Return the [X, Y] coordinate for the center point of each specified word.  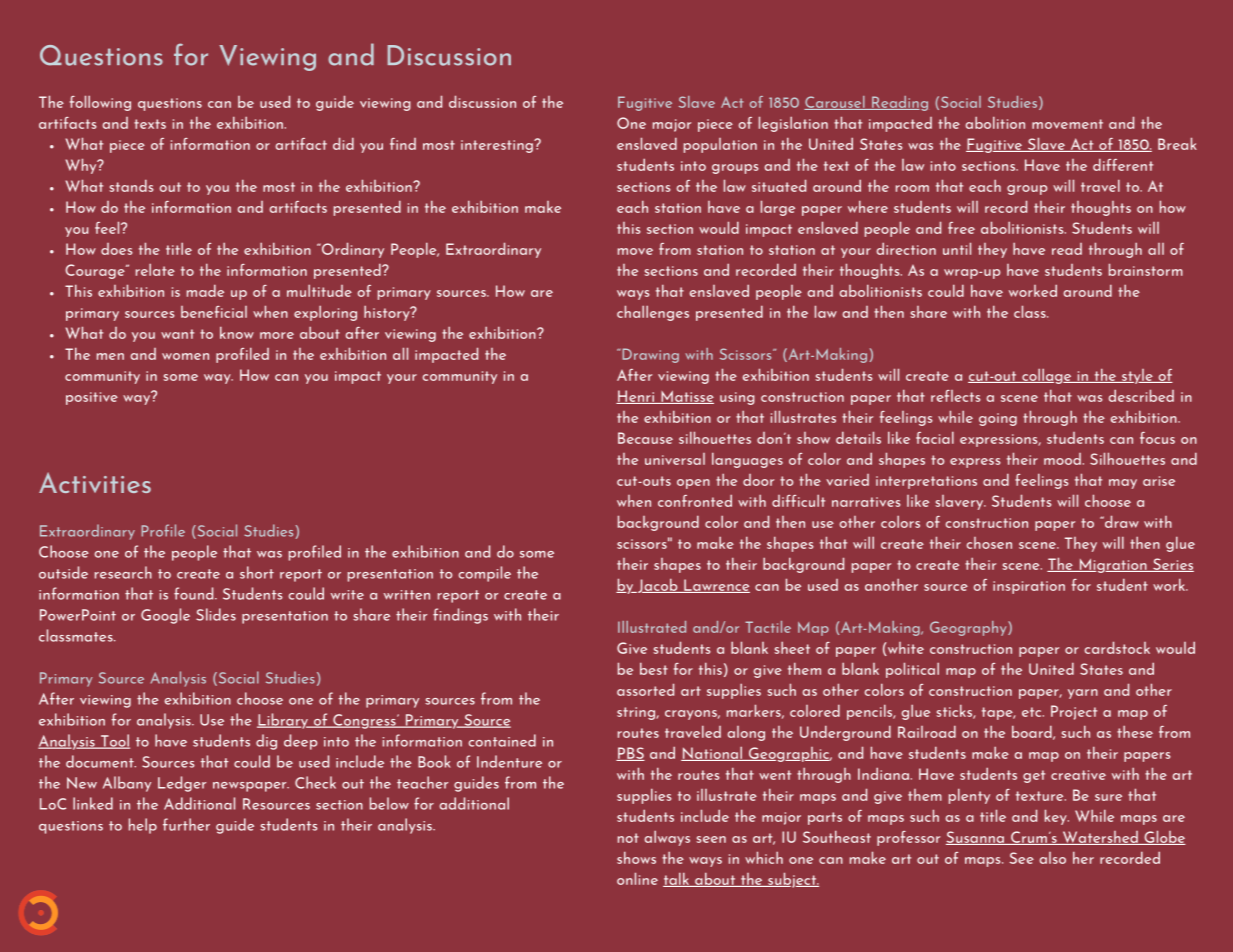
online [637, 878]
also [1053, 858]
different [1123, 164]
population [720, 145]
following [100, 103]
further [186, 824]
